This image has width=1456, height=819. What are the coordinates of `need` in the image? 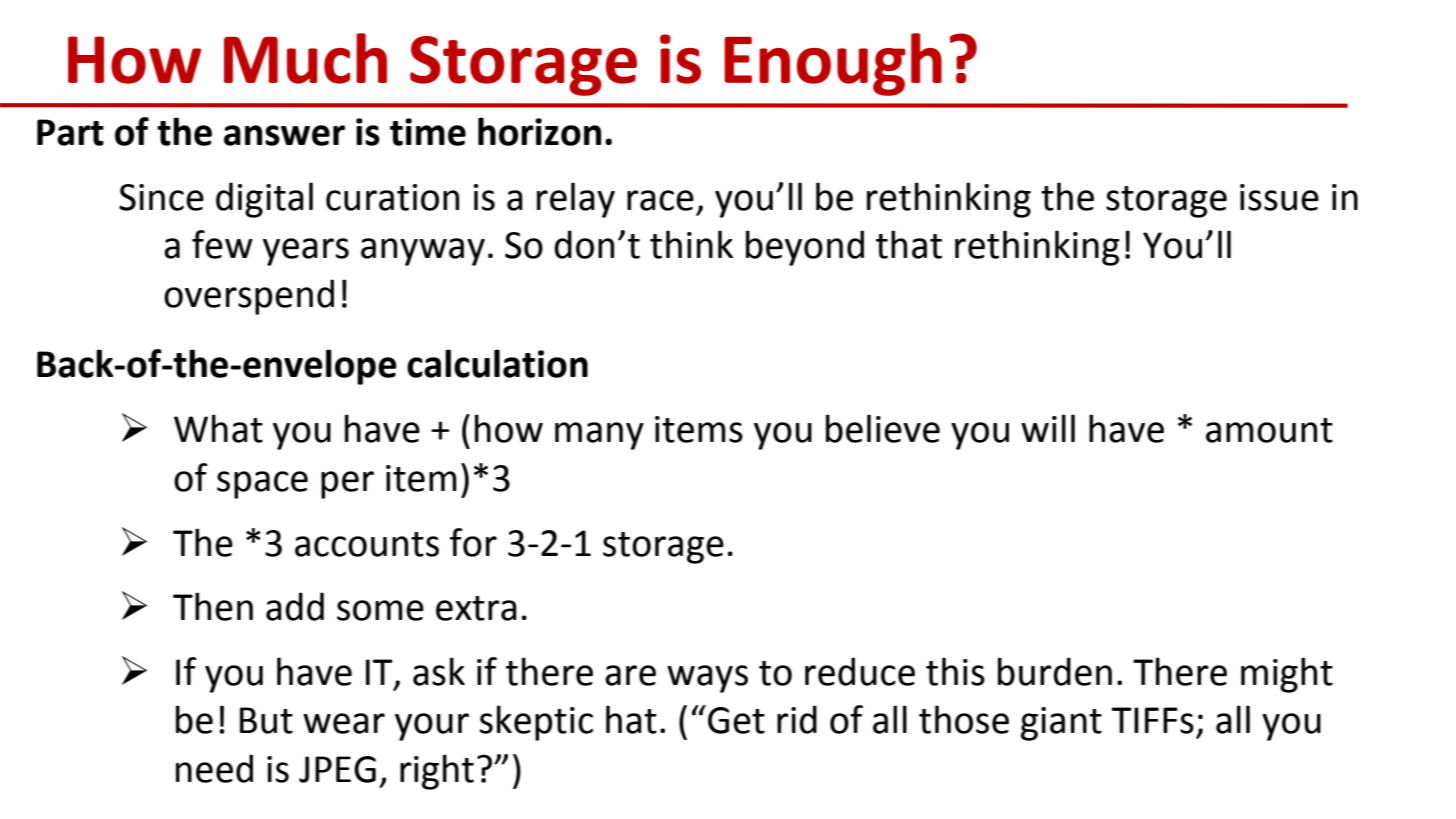 It's located at (214, 768).
